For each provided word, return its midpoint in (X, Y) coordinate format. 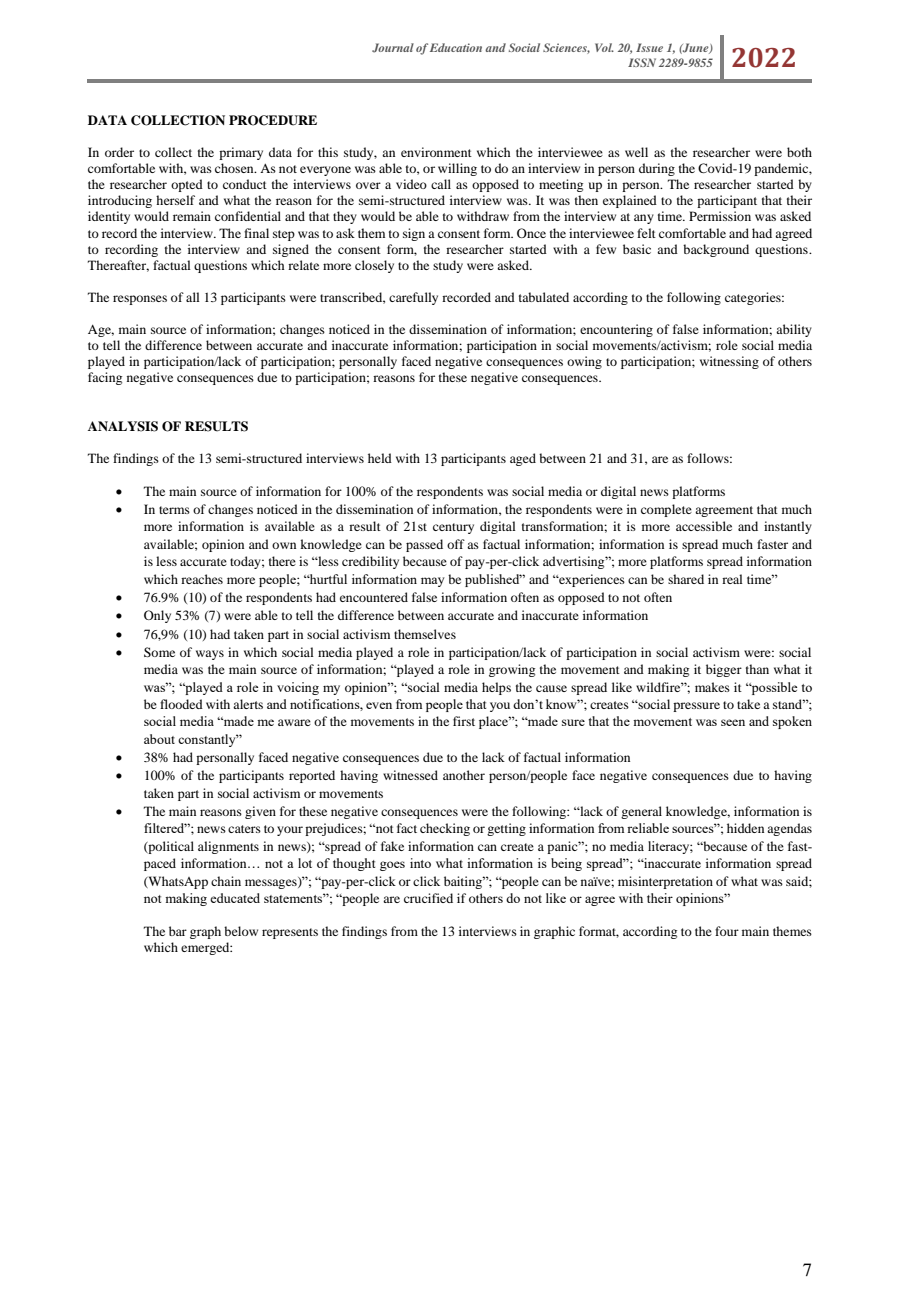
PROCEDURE (273, 120)
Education (456, 47)
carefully (413, 298)
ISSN (642, 62)
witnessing (729, 362)
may (433, 582)
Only (157, 616)
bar (178, 931)
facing (105, 378)
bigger (724, 670)
